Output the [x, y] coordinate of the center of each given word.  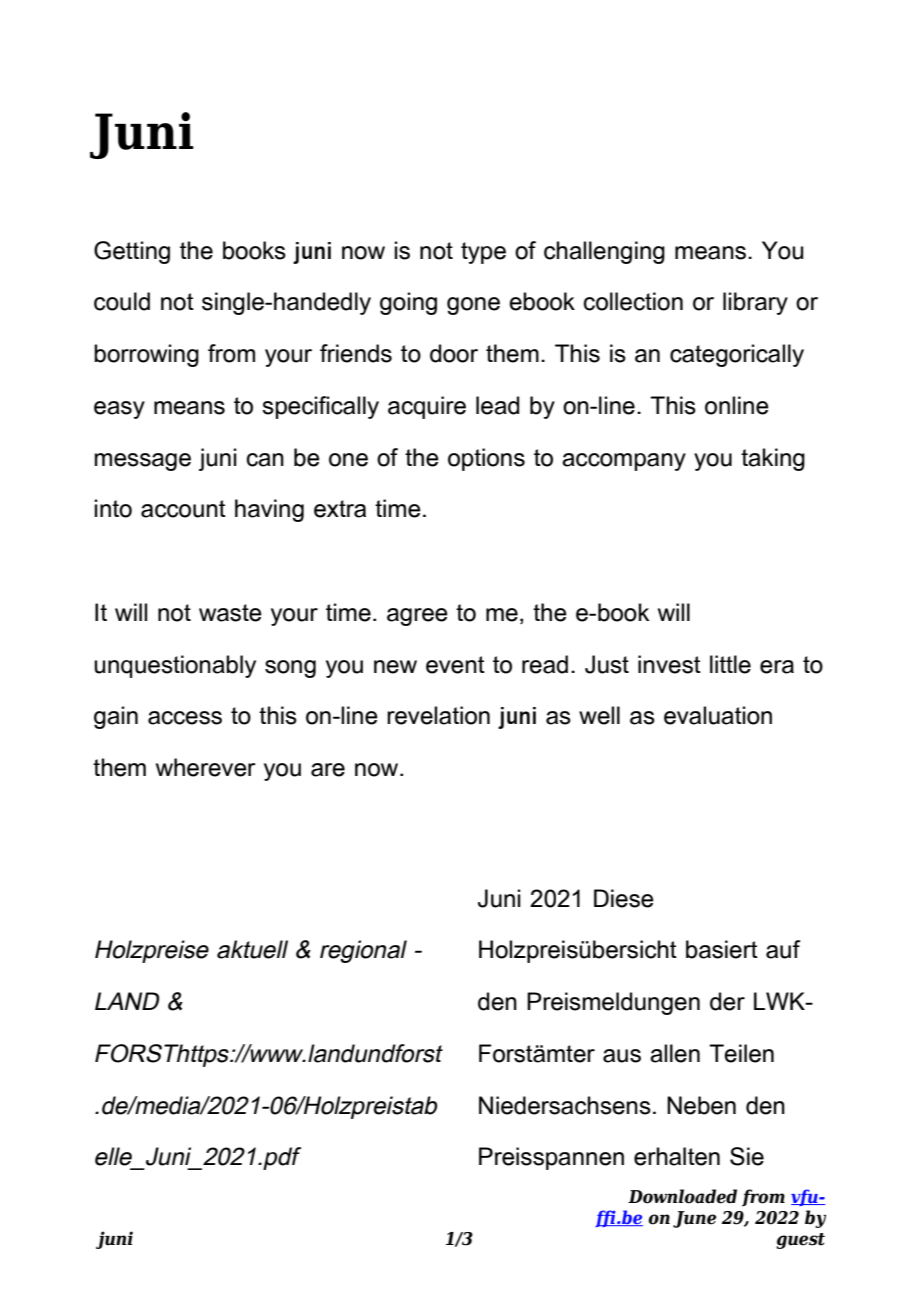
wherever [206, 767]
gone [473, 306]
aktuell [252, 949]
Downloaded [682, 1196]
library [755, 303]
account [183, 509]
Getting [132, 252]
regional [363, 951]
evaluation [718, 715]
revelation [438, 715]
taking [773, 459]
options [486, 459]
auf [783, 949]
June [694, 1219]
